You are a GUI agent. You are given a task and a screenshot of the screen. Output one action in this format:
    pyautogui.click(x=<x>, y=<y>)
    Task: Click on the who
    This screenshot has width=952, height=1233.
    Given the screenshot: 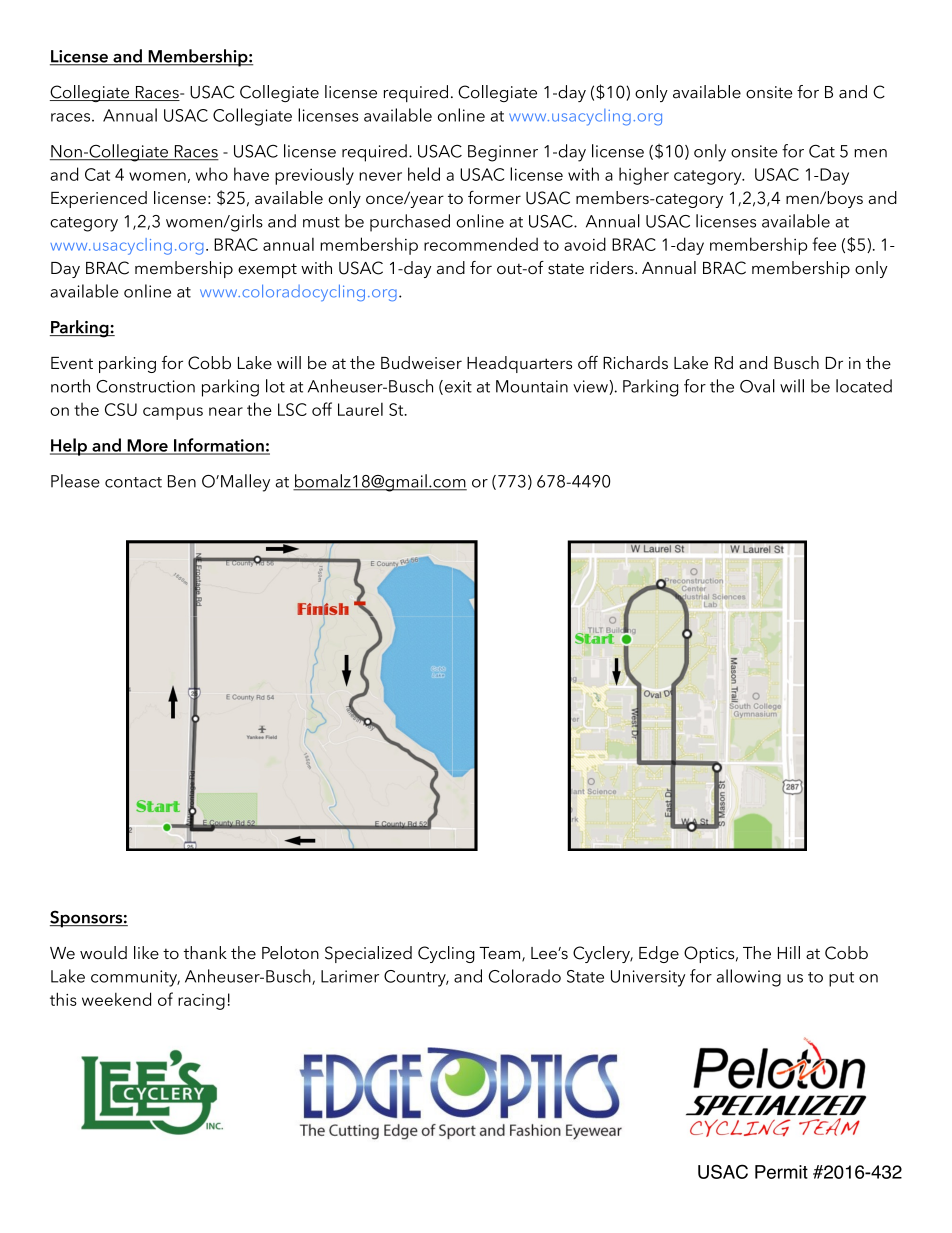 What is the action you would take?
    pyautogui.click(x=212, y=174)
